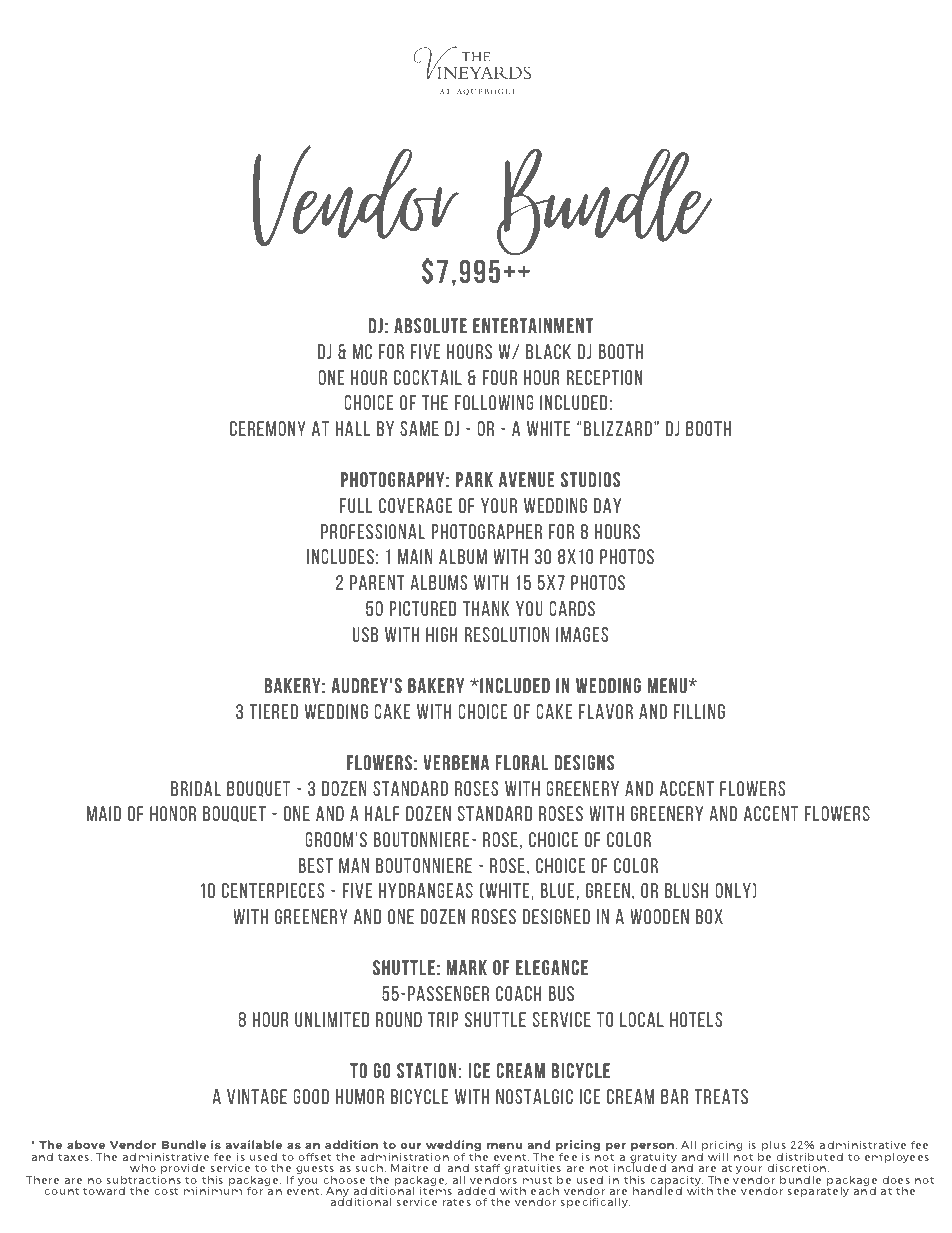  I want to click on staff, so click(487, 1167).
